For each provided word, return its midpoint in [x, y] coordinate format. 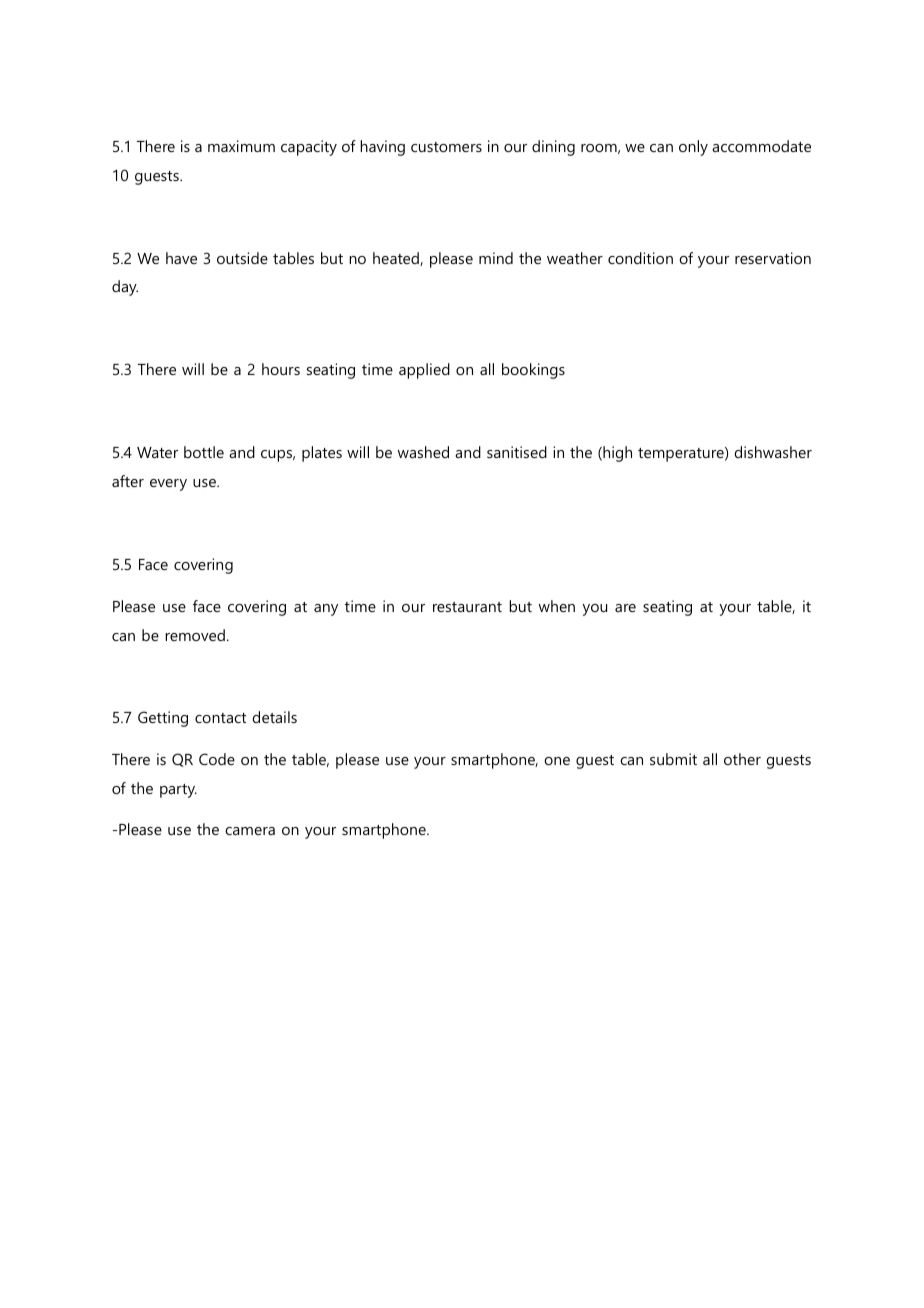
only [693, 148]
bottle [204, 452]
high [616, 454]
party [178, 791]
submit [673, 759]
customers [446, 147]
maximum [241, 146]
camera [250, 831]
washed [423, 452]
